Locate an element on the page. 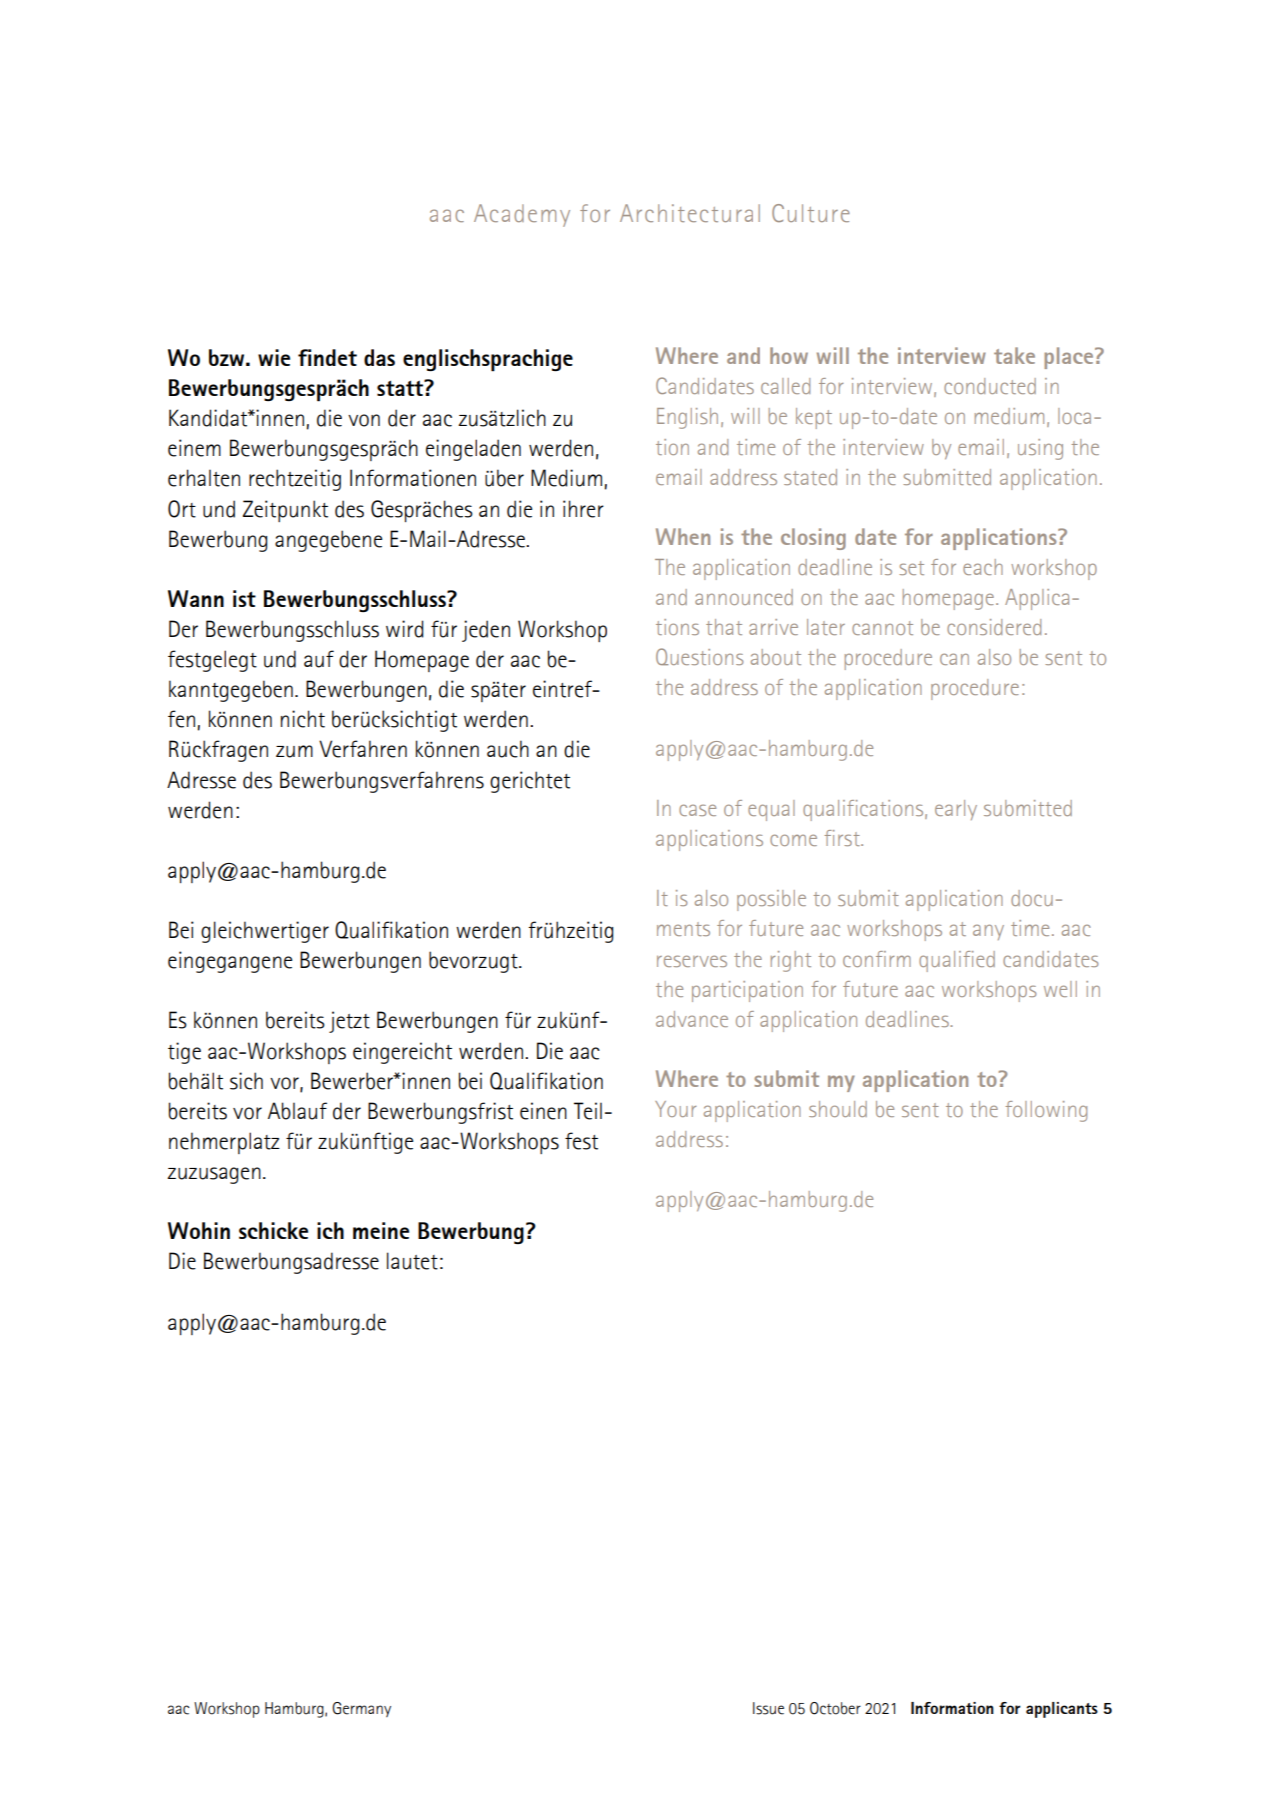  Architectural is located at coordinates (690, 213).
